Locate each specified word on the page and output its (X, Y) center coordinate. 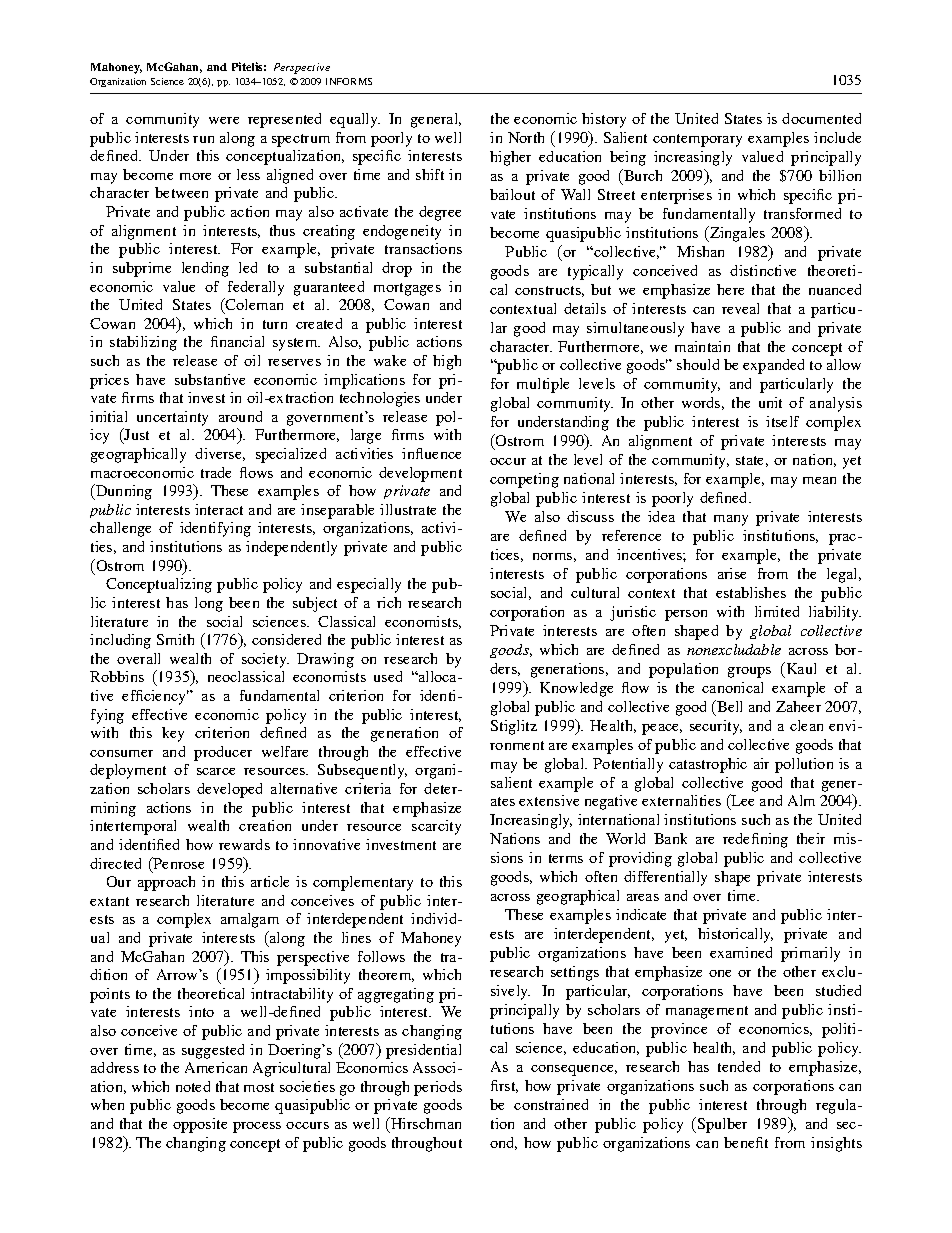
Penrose (178, 863)
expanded (773, 366)
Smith (175, 639)
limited (777, 611)
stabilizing (143, 343)
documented (821, 118)
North (526, 137)
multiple (543, 385)
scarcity (436, 827)
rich (389, 602)
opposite (200, 1125)
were (224, 120)
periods (438, 1088)
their (811, 838)
